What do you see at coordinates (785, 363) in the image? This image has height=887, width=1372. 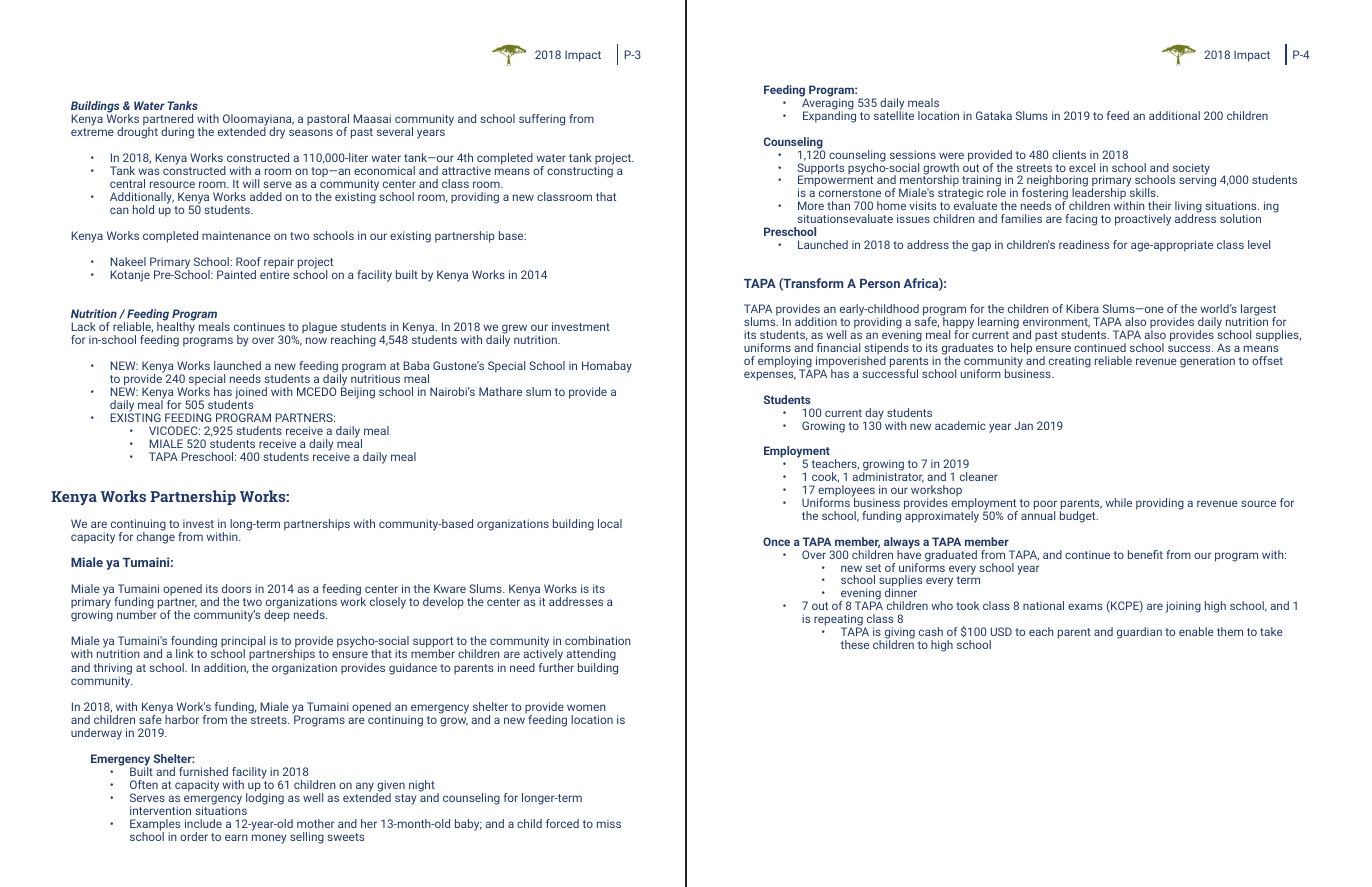 I see `employing` at bounding box center [785, 363].
